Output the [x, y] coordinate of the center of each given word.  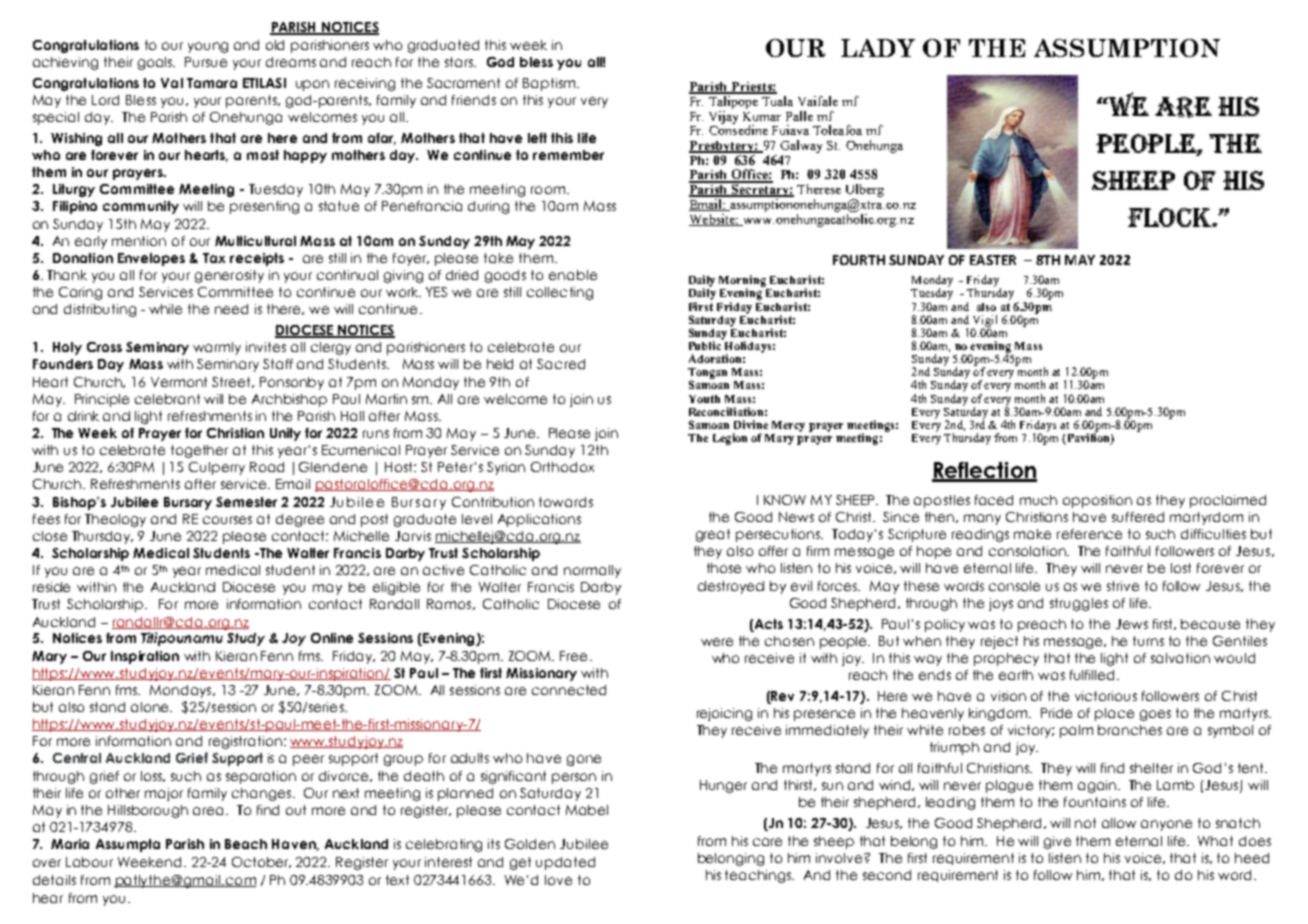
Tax [214, 258]
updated [565, 863]
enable [573, 275]
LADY [878, 48]
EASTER [993, 260]
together [199, 451]
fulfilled [1094, 675]
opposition [1097, 501]
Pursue [206, 62]
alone [151, 707]
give [1057, 842]
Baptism [550, 84]
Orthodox [562, 467]
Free [573, 656]
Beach [246, 844]
